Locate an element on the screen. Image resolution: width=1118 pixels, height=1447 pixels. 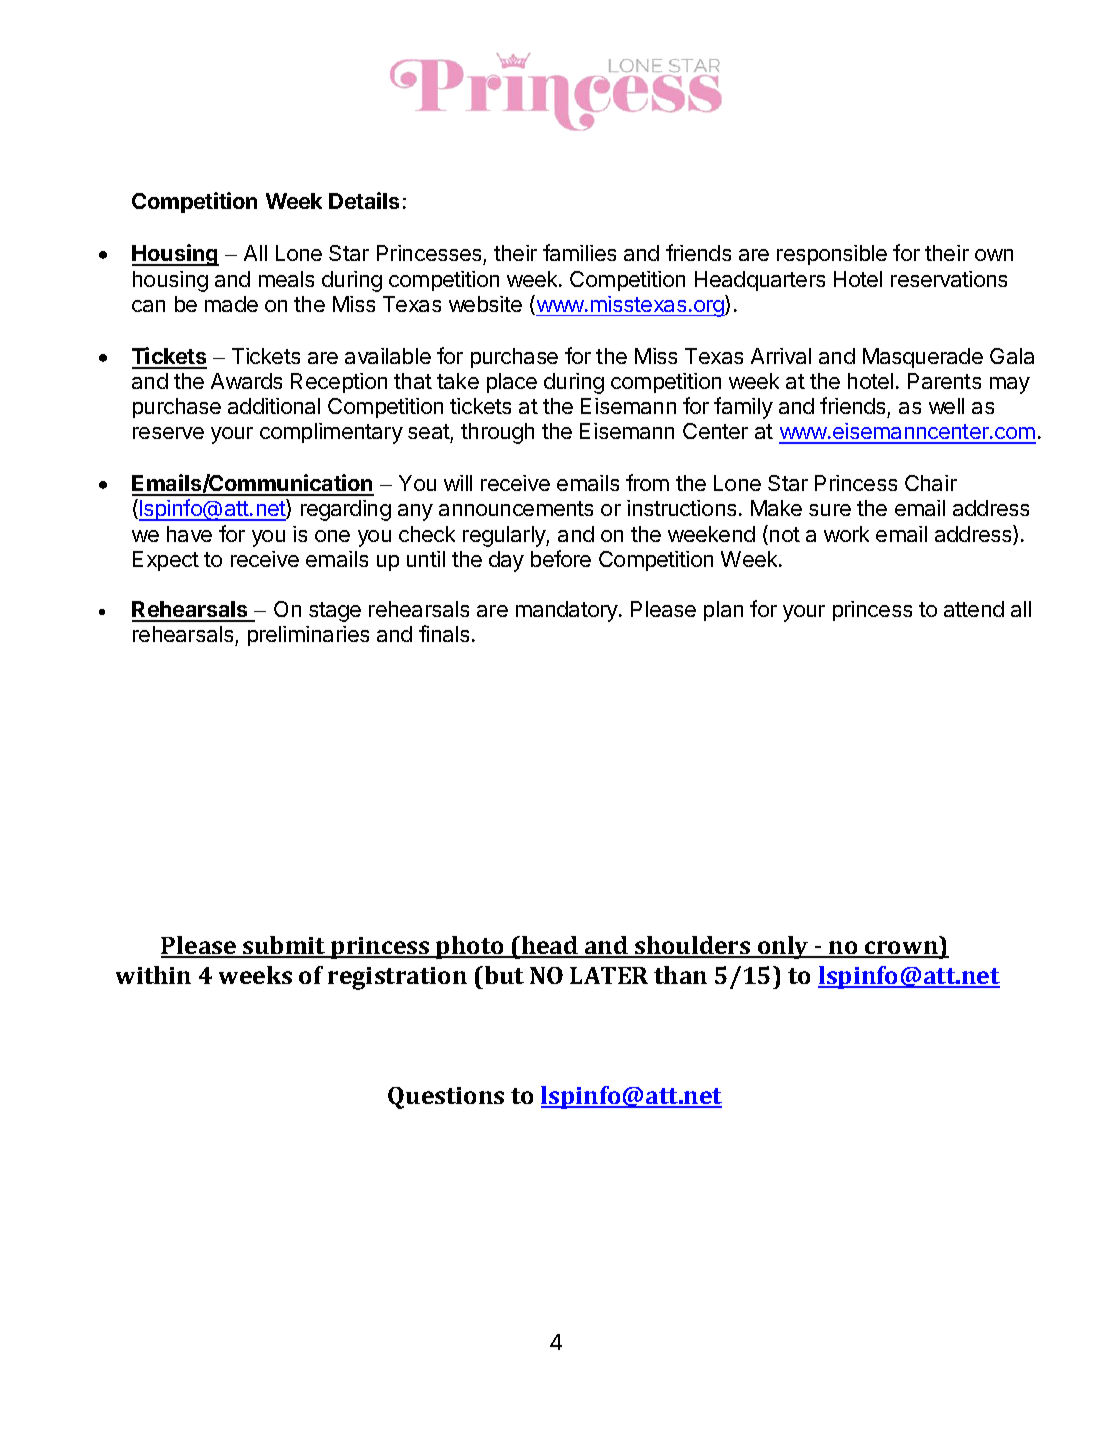
Questions is located at coordinates (446, 1098).
